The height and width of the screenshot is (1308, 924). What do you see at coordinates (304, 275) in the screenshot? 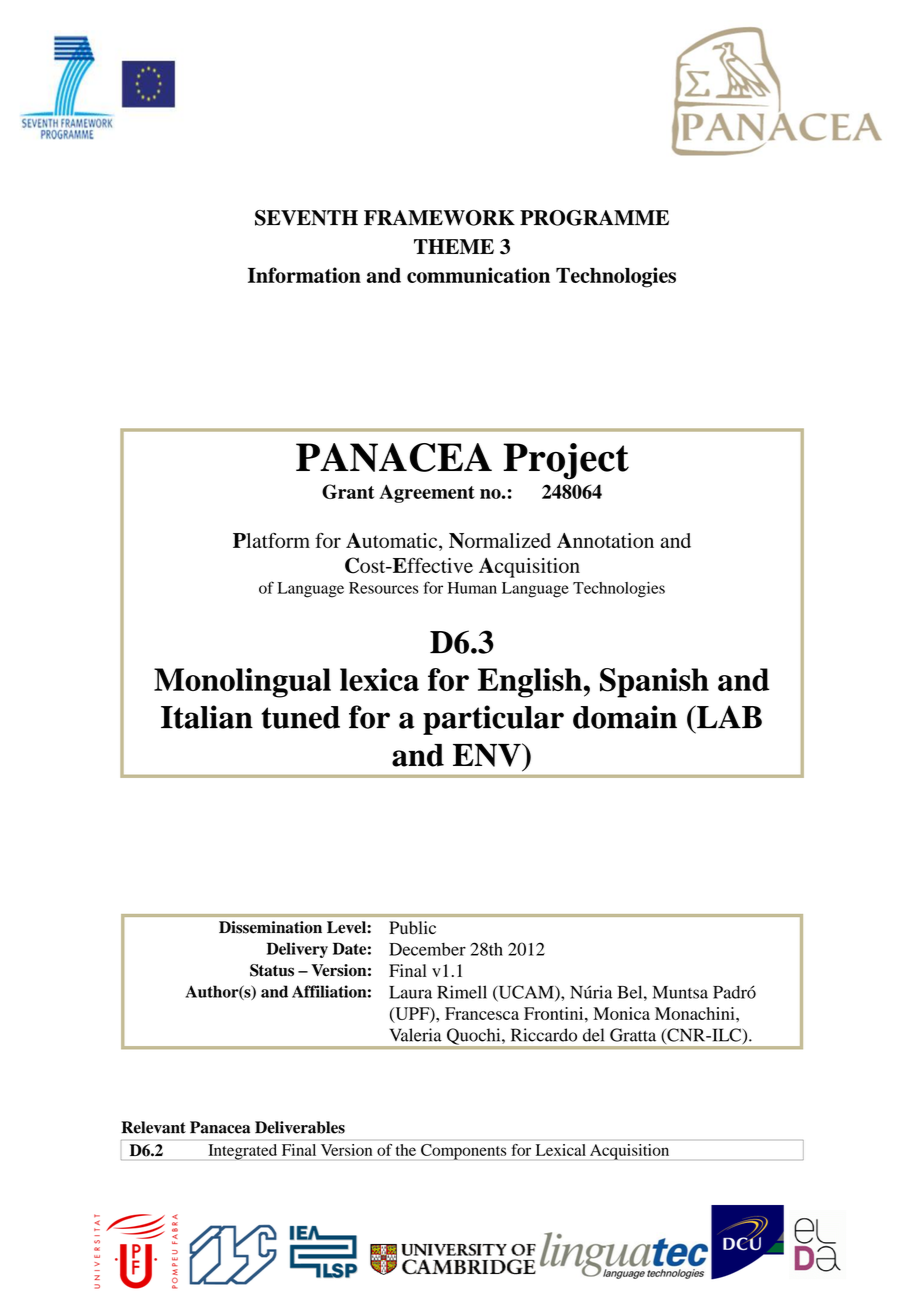
I see `Information` at bounding box center [304, 275].
